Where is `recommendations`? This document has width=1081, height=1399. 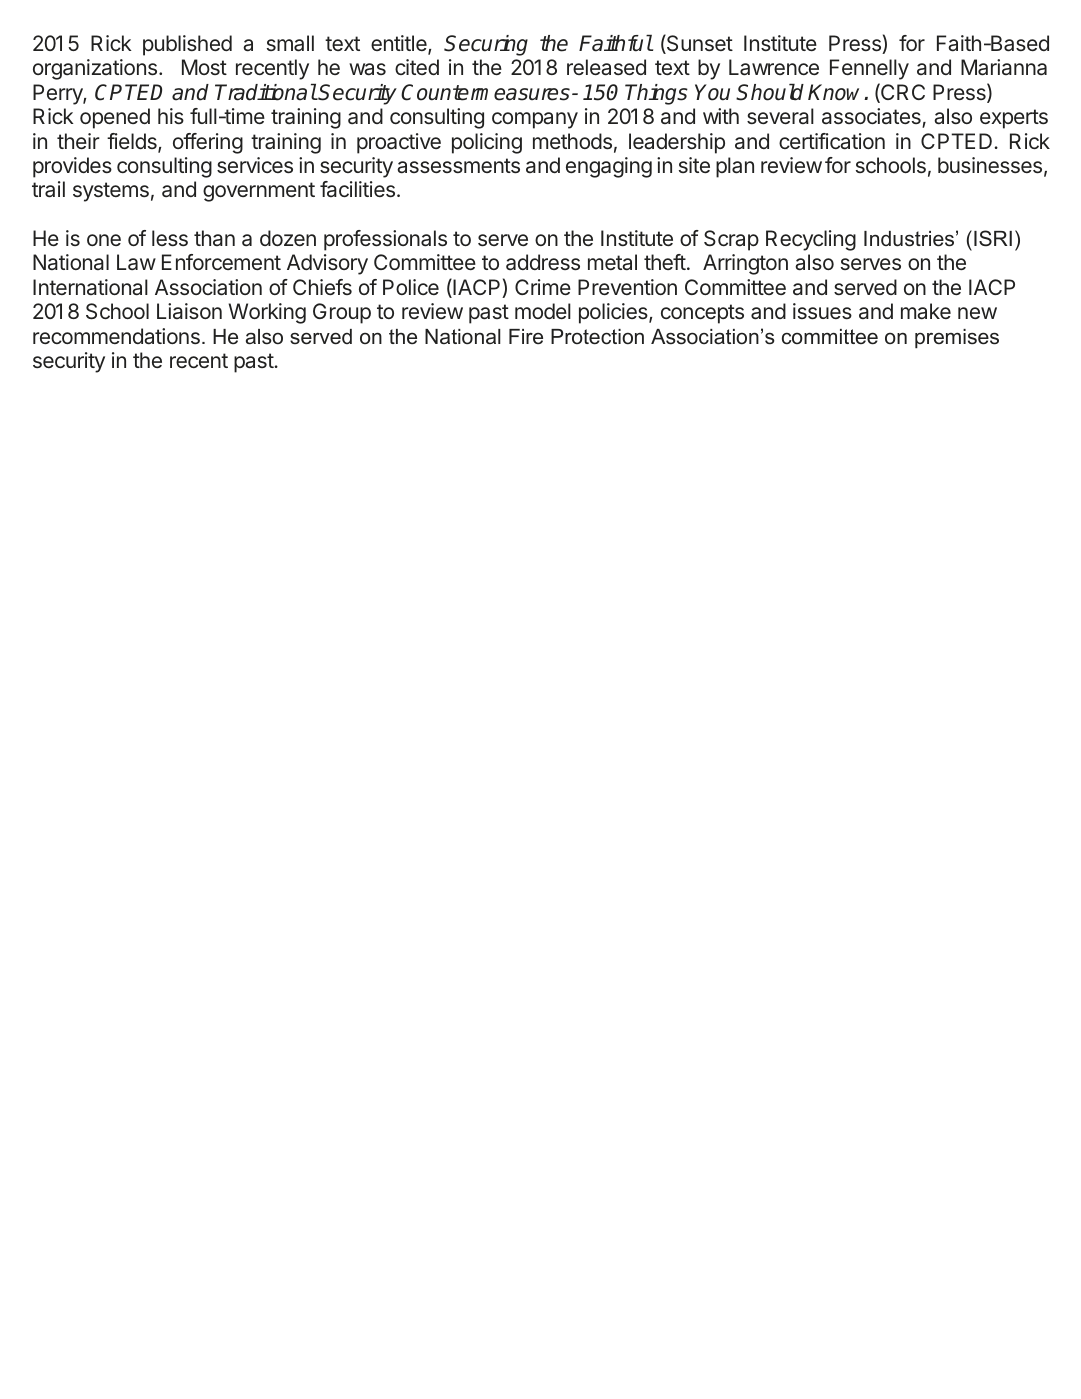
recommendations is located at coordinates (116, 336).
